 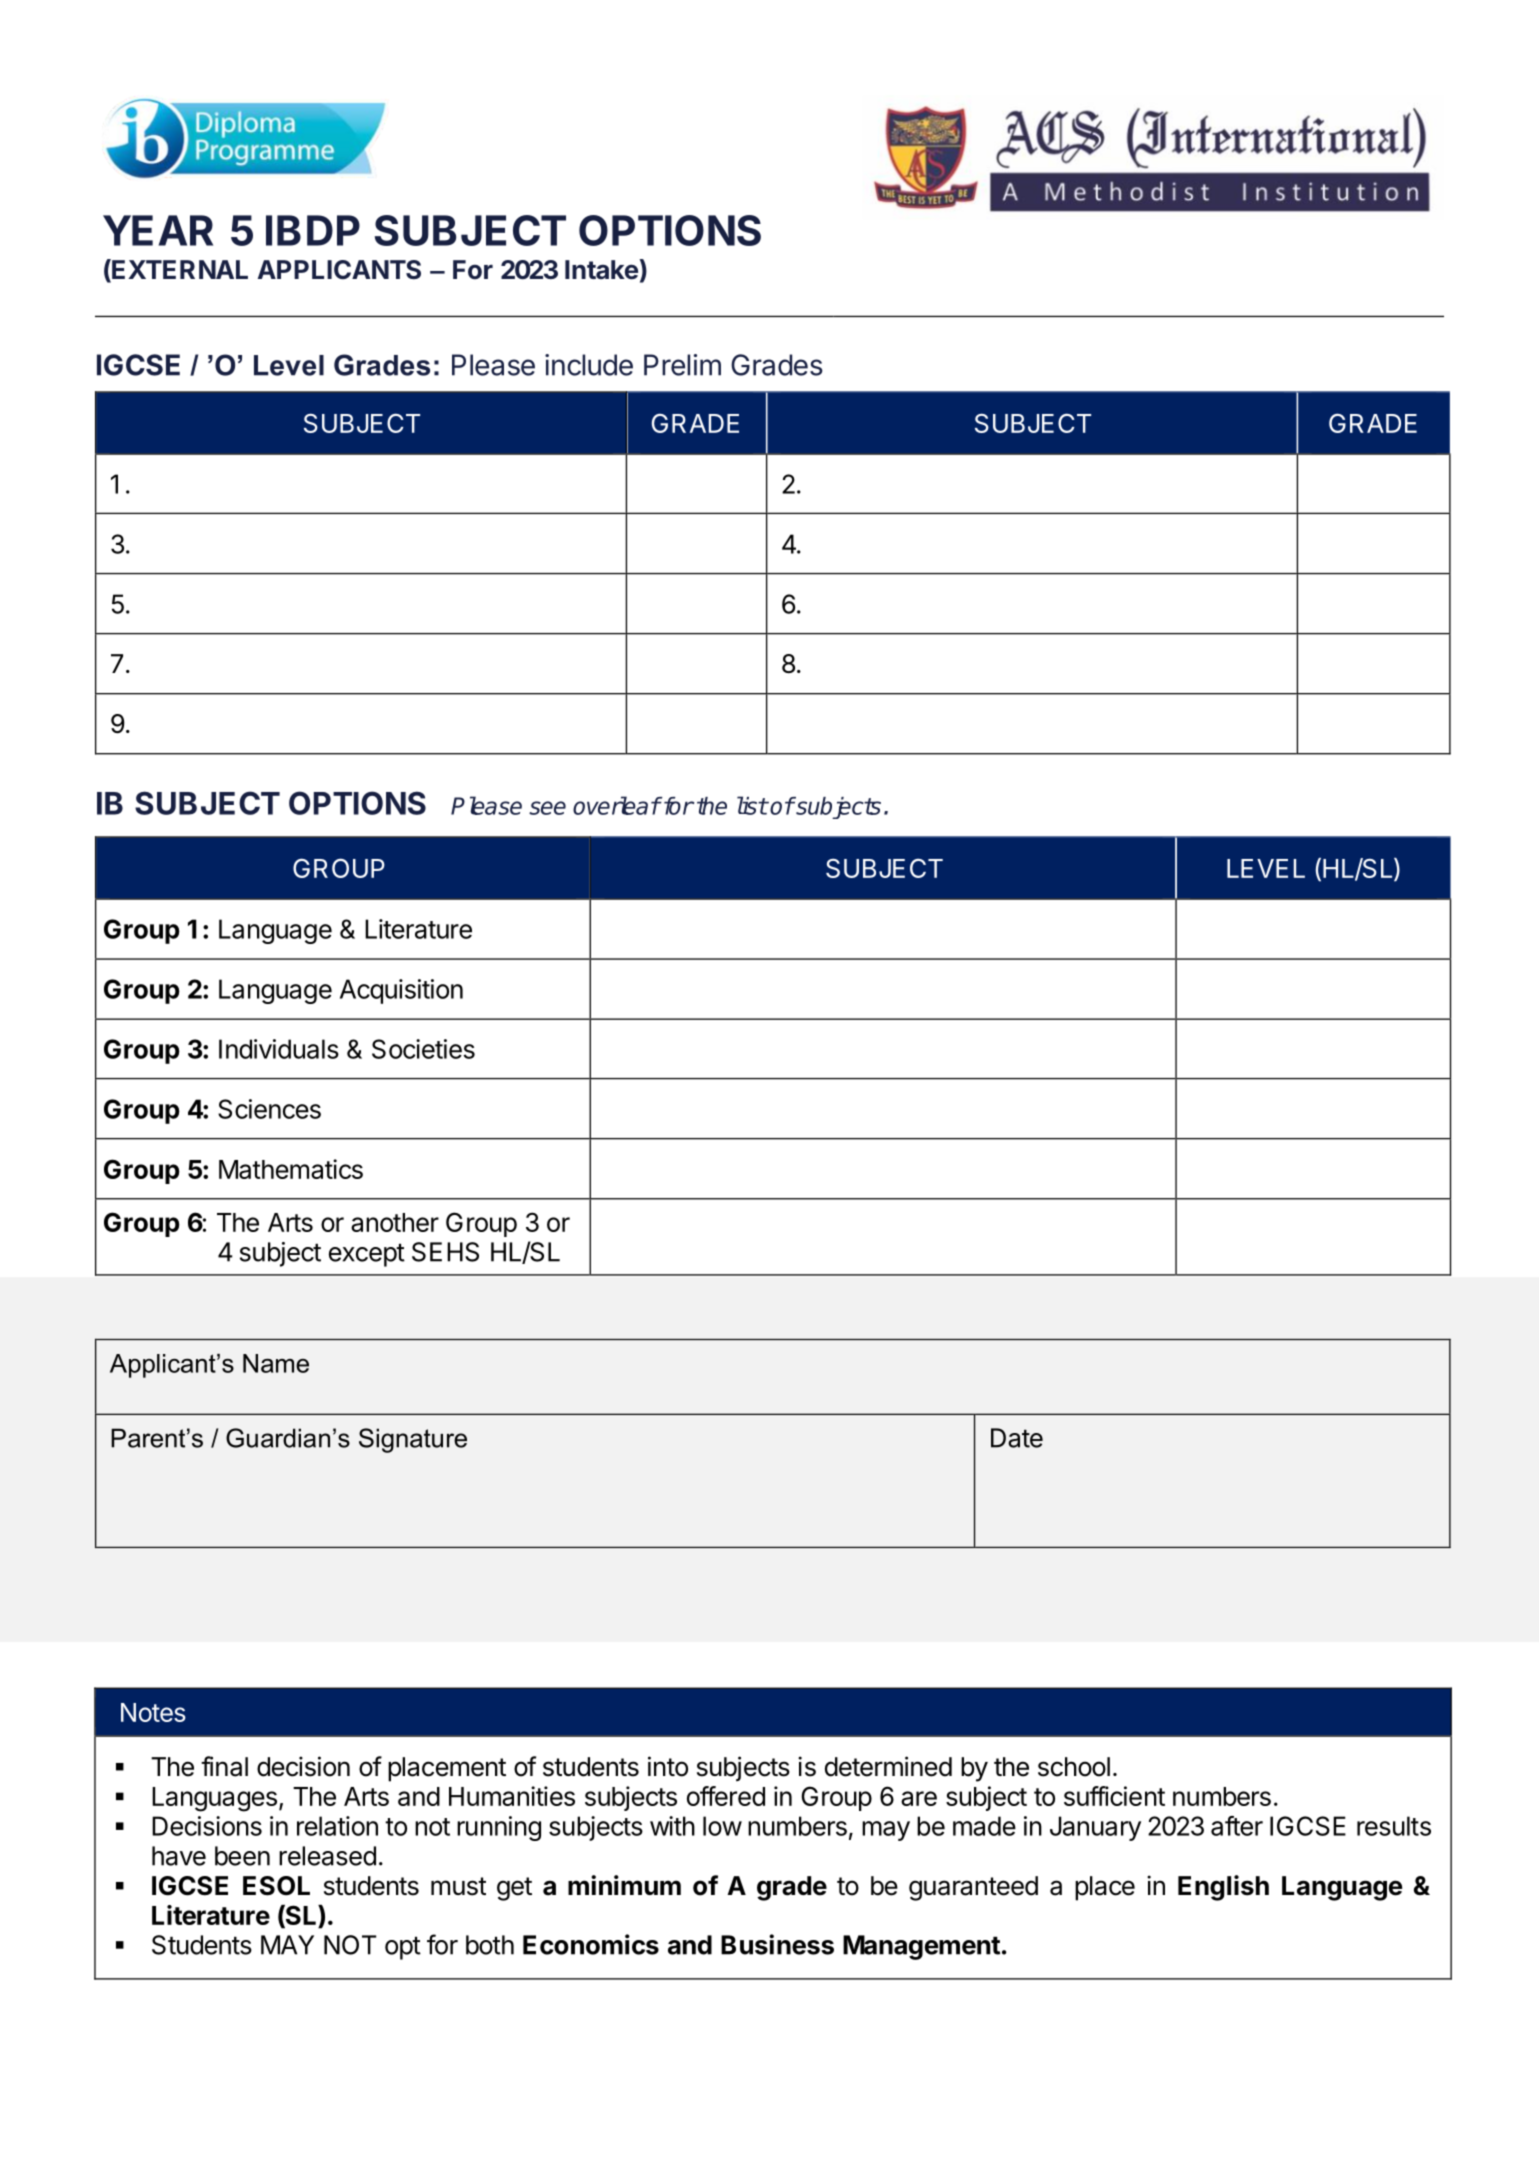 I want to click on Prelim, so click(x=682, y=365).
